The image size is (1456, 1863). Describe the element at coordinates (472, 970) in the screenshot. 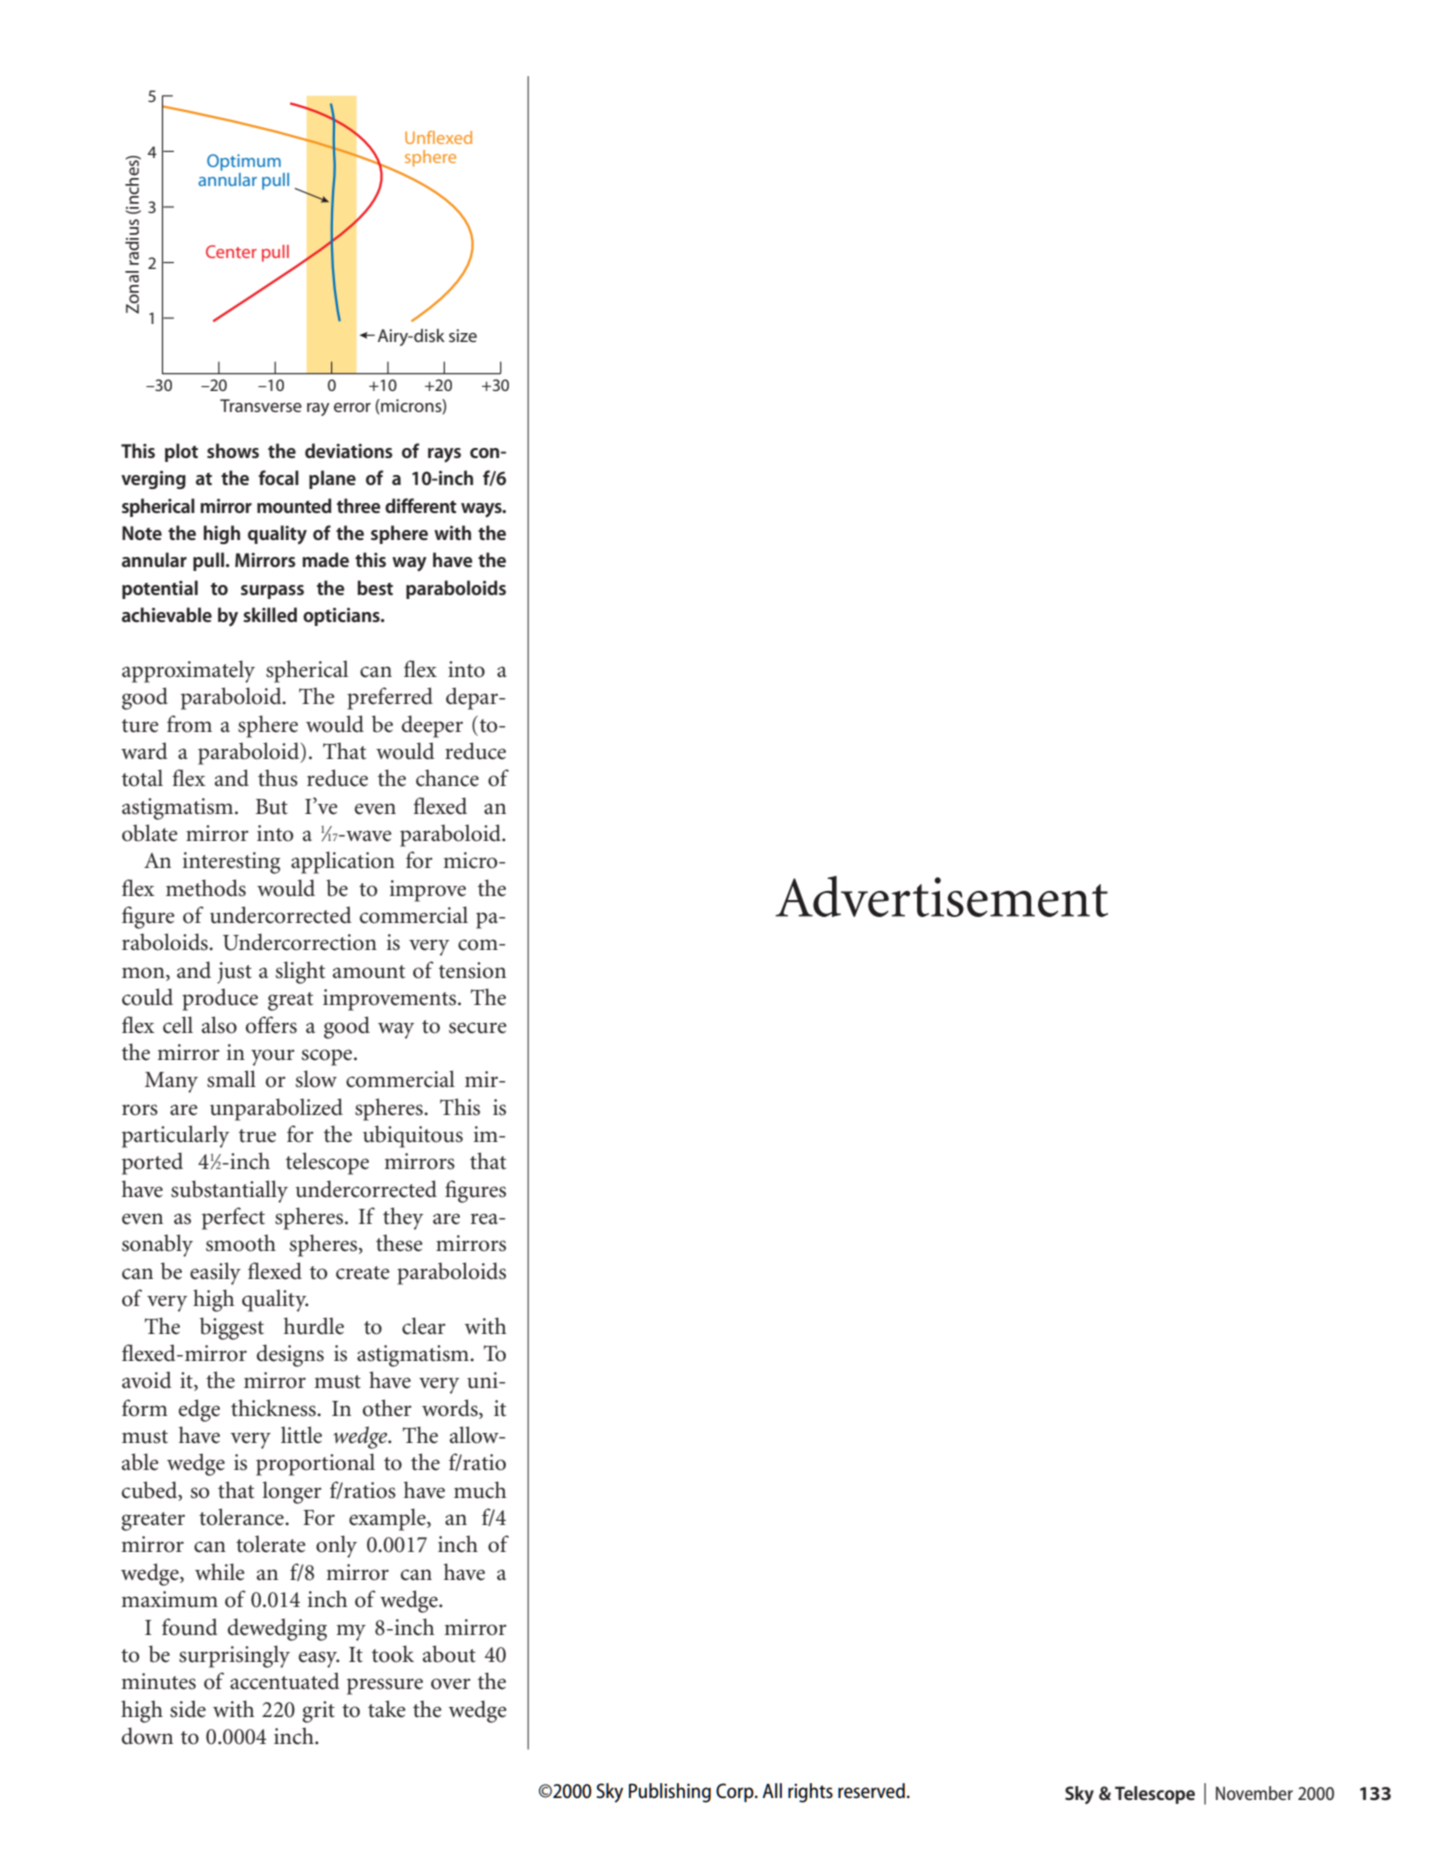

I see `tension` at that location.
